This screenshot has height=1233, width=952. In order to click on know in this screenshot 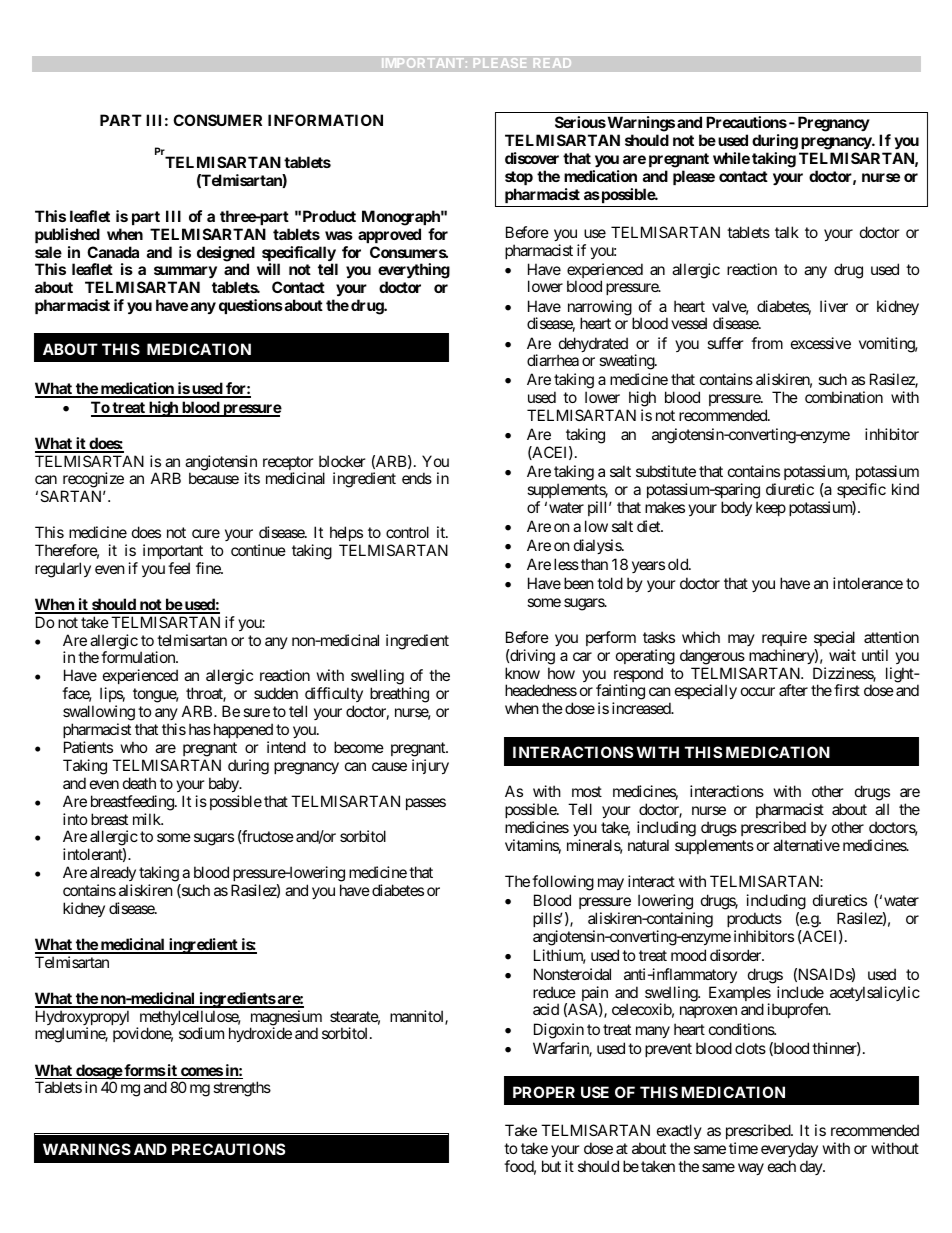, I will do `click(522, 673)`.
